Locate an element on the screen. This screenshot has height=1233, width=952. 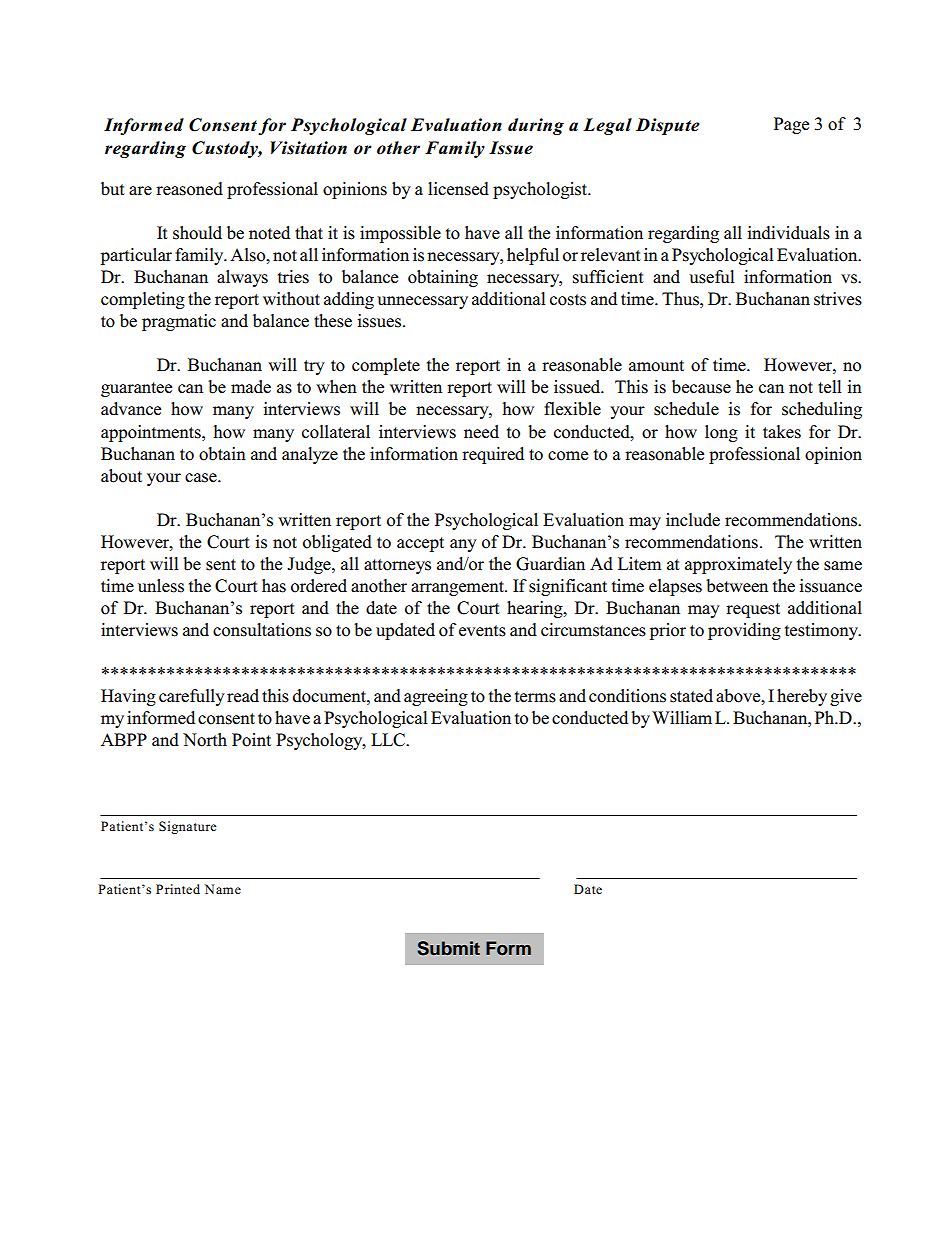
Page is located at coordinates (791, 125).
